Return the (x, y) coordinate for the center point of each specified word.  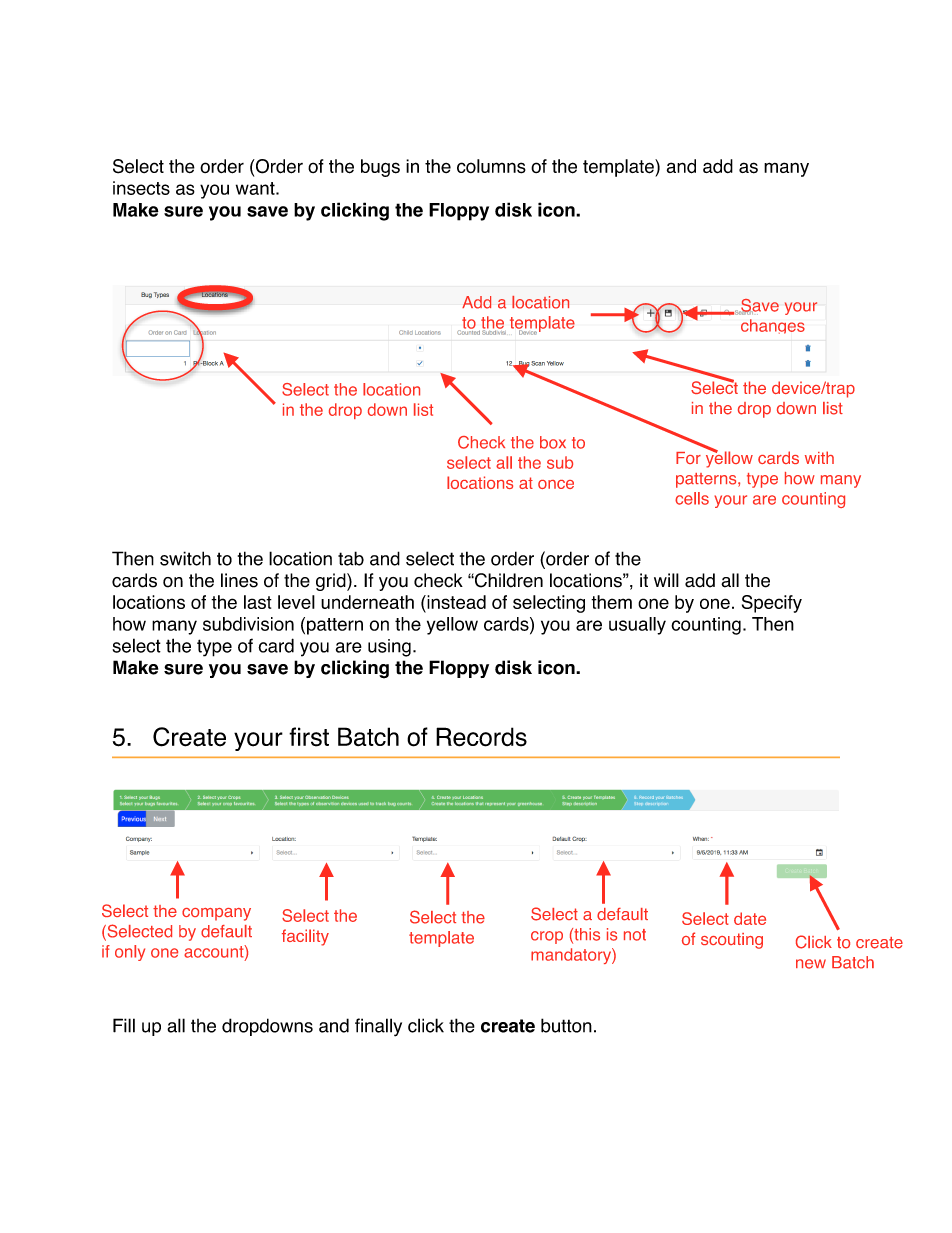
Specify (772, 604)
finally (378, 1027)
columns (491, 166)
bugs (380, 168)
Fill (124, 1025)
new (811, 964)
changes (773, 326)
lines (239, 580)
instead (455, 603)
